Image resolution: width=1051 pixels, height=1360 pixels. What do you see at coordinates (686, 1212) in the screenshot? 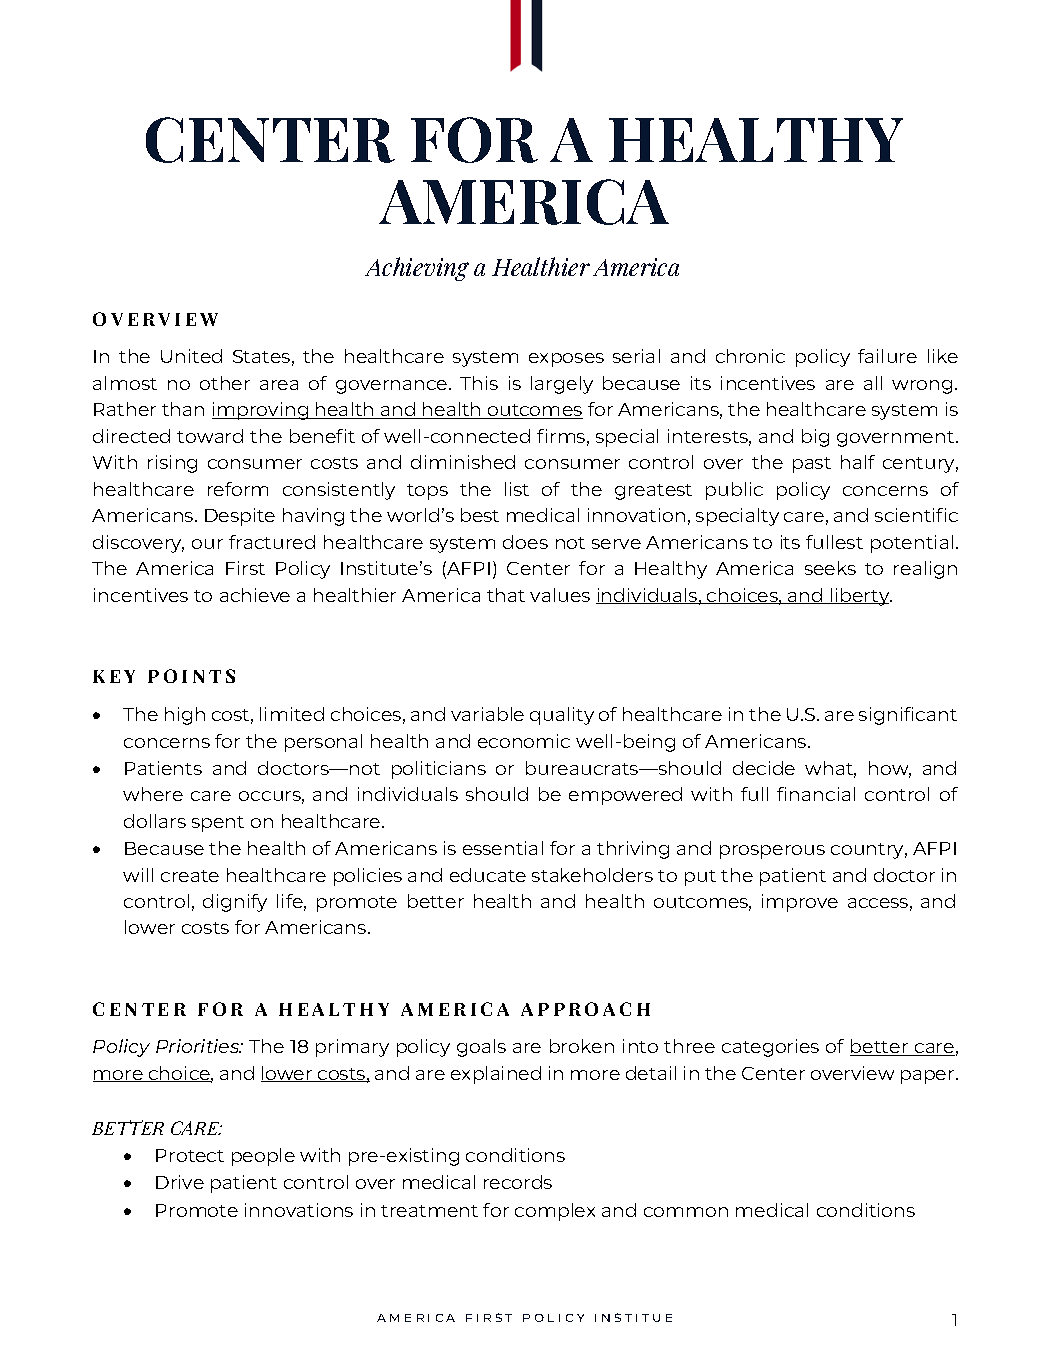
I see `common` at bounding box center [686, 1212].
